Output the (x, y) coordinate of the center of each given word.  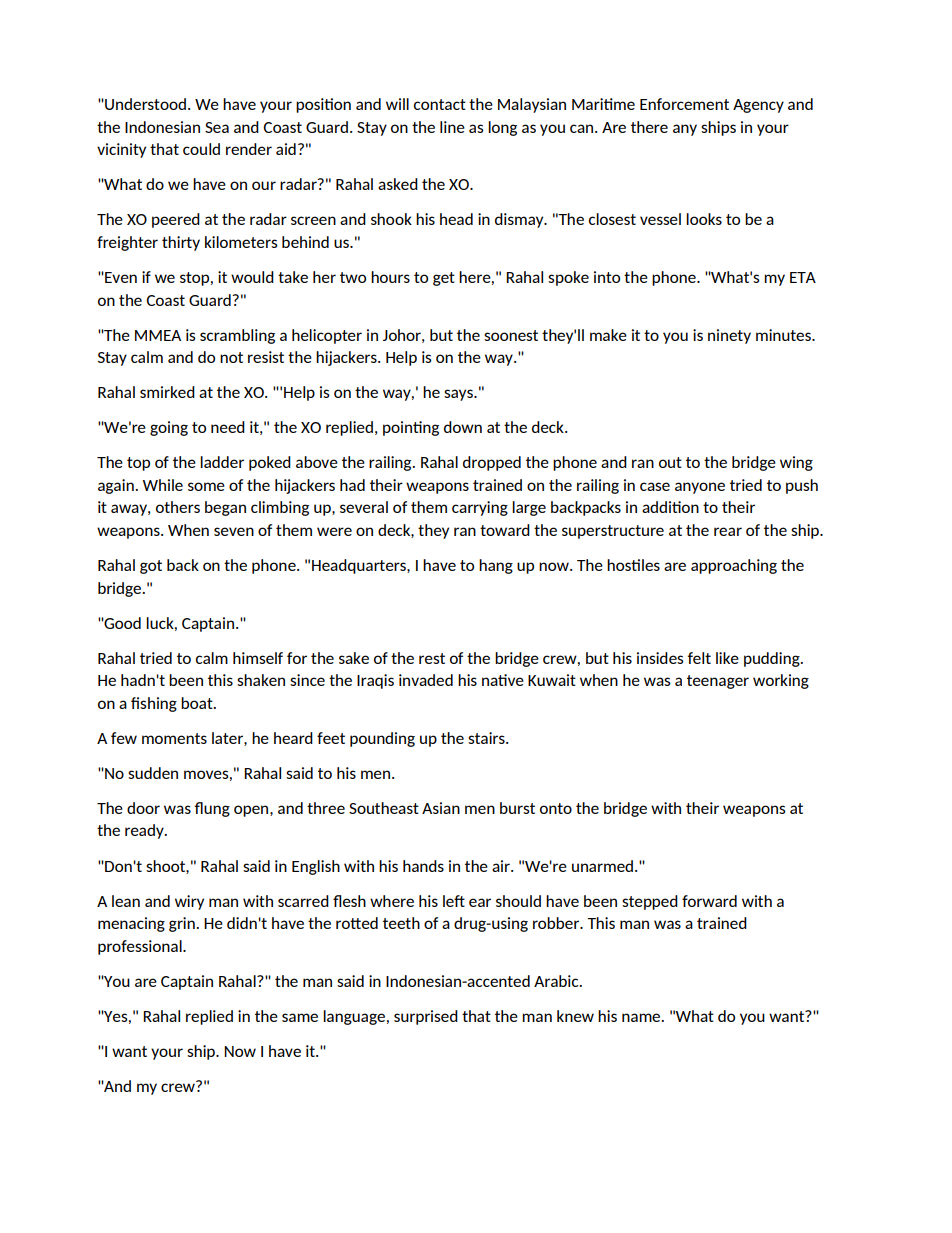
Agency (758, 106)
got (151, 567)
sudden (153, 773)
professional (141, 947)
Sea (217, 127)
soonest (511, 335)
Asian (441, 808)
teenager (718, 682)
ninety (729, 336)
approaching (734, 566)
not (231, 357)
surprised (426, 1017)
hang (496, 566)
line (452, 127)
